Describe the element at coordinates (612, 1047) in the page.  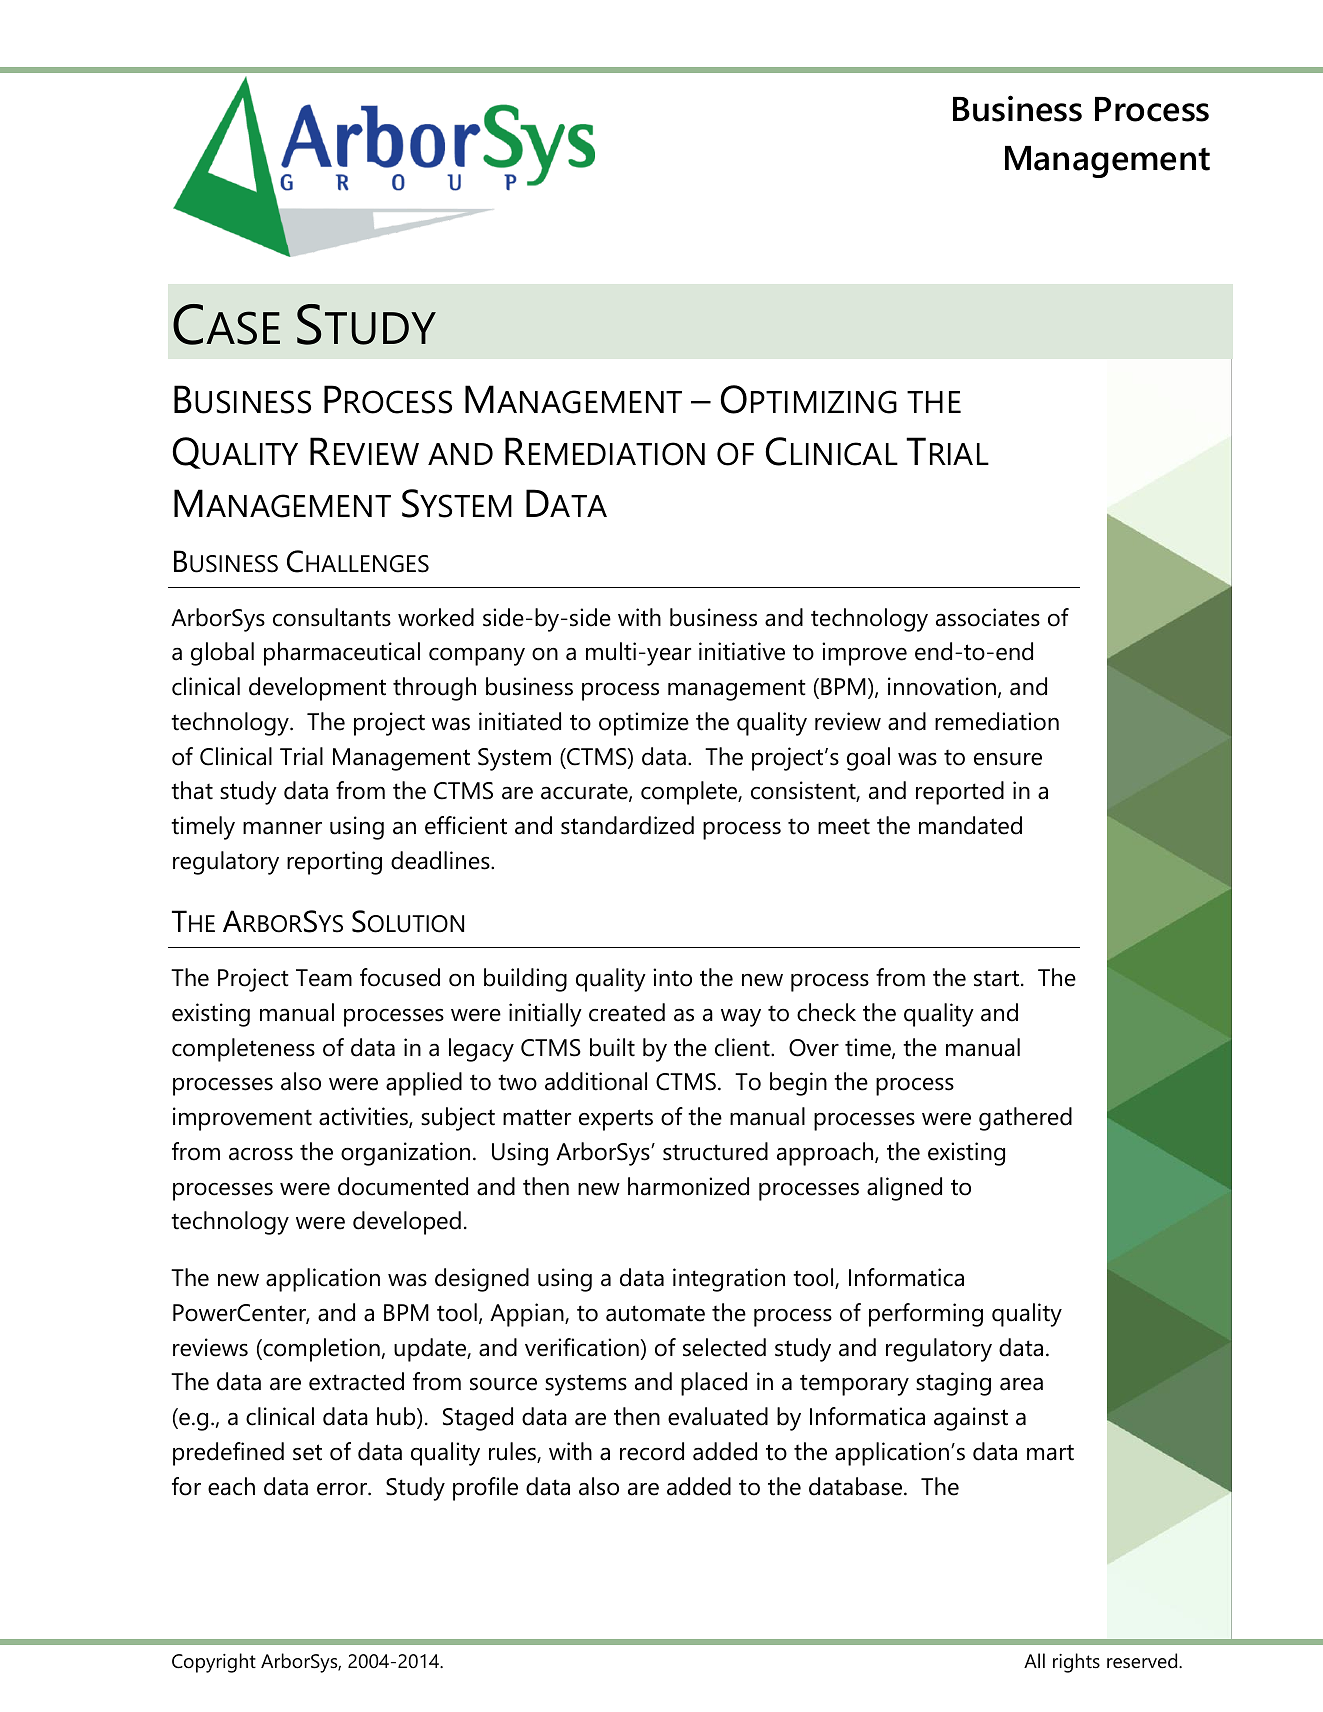
I see `built` at that location.
